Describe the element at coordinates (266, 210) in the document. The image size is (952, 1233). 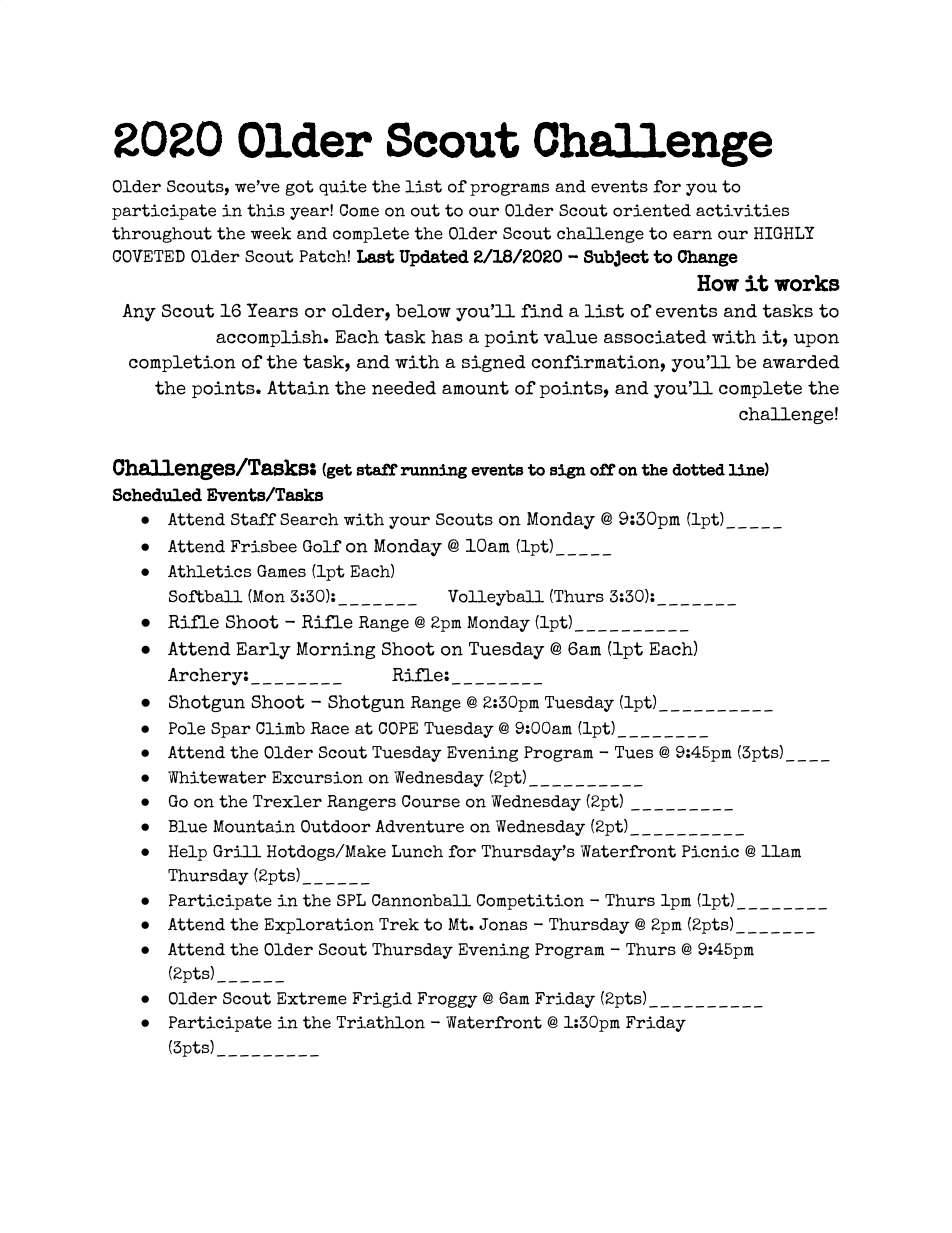
I see `this` at that location.
